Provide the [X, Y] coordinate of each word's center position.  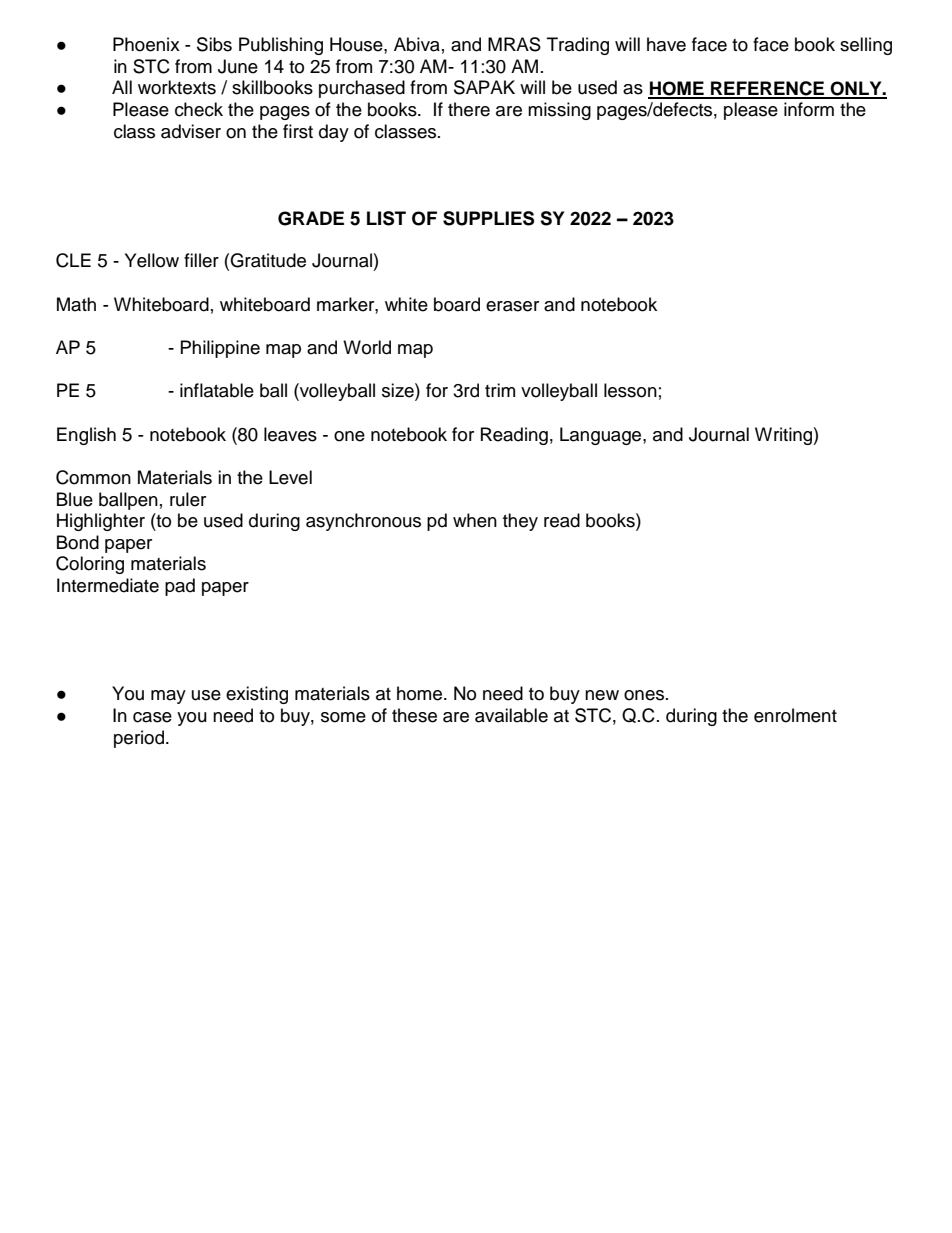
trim [500, 390]
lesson [630, 390]
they [520, 522]
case [152, 717]
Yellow [152, 260]
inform [809, 109]
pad [180, 587]
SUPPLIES [488, 218]
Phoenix [146, 44]
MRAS [514, 44]
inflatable [217, 390]
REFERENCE [768, 89]
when [475, 520]
